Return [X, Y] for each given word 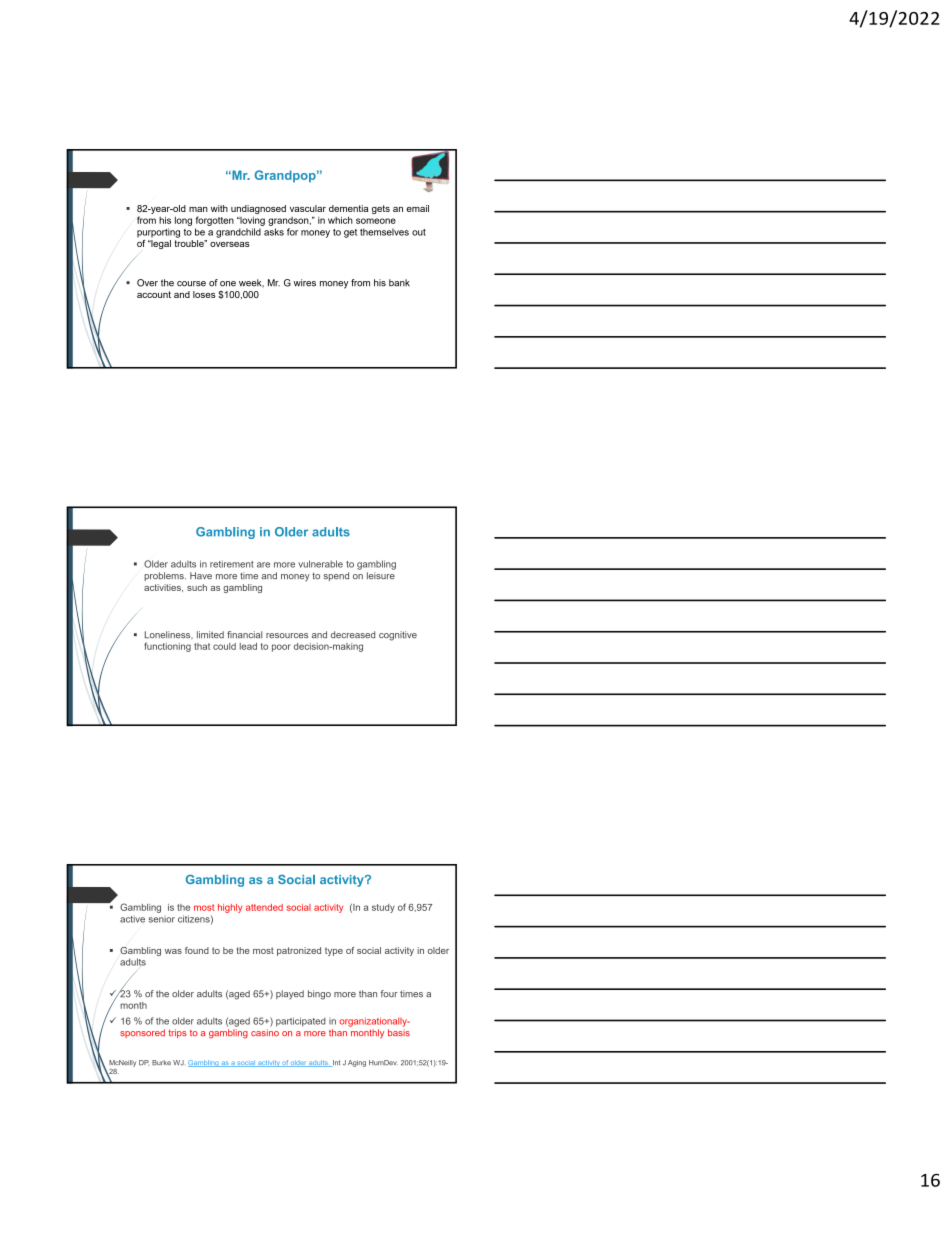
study [383, 908]
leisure [381, 575]
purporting [158, 233]
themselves [384, 232]
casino [265, 1032]
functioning [167, 647]
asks [274, 232]
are [263, 565]
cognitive [398, 636]
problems [165, 576]
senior [162, 920]
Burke [161, 1062]
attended [264, 907]
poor [281, 648]
